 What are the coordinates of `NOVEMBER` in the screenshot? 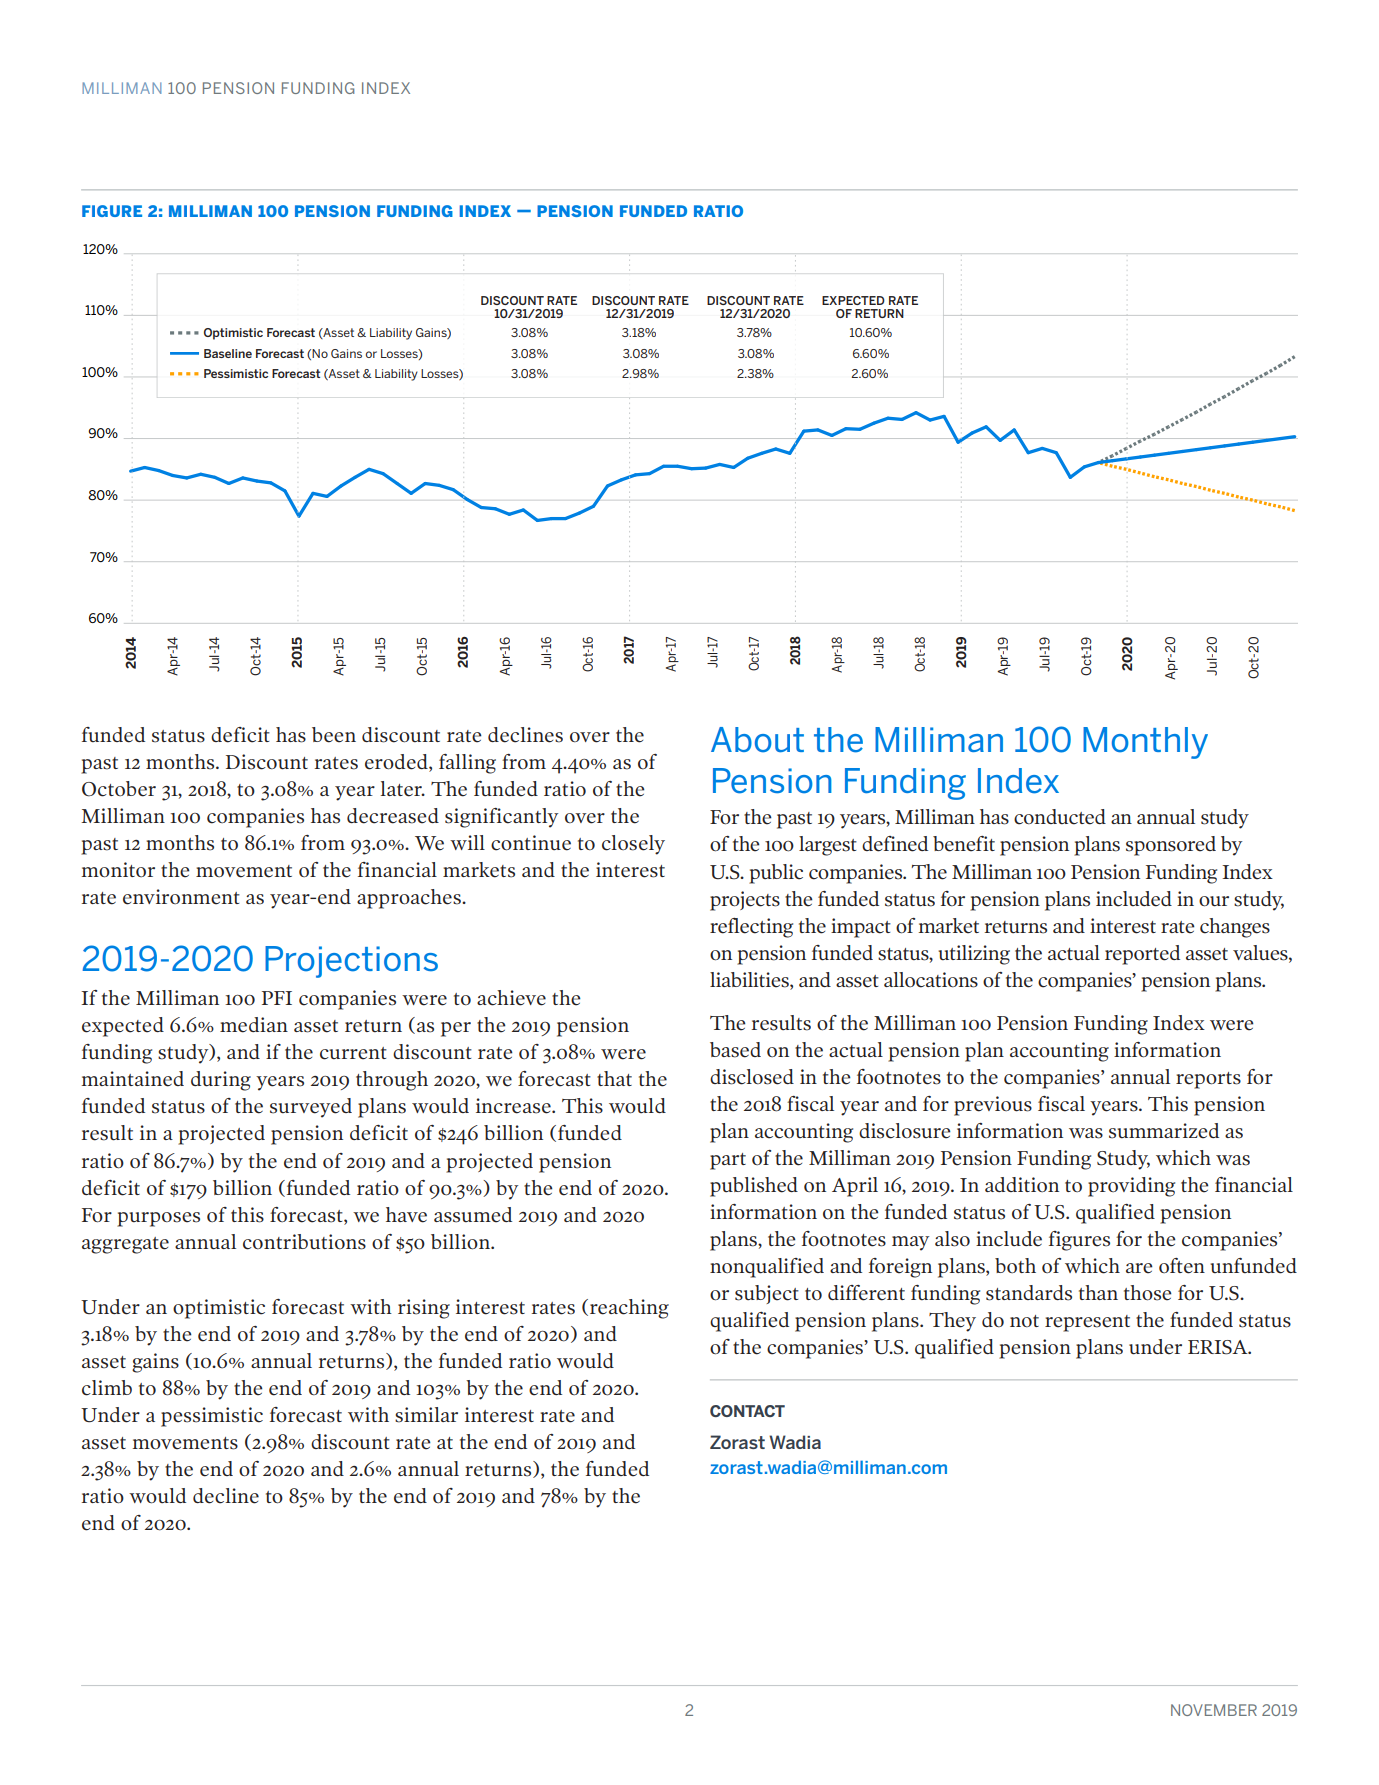 It's located at (1214, 1710).
